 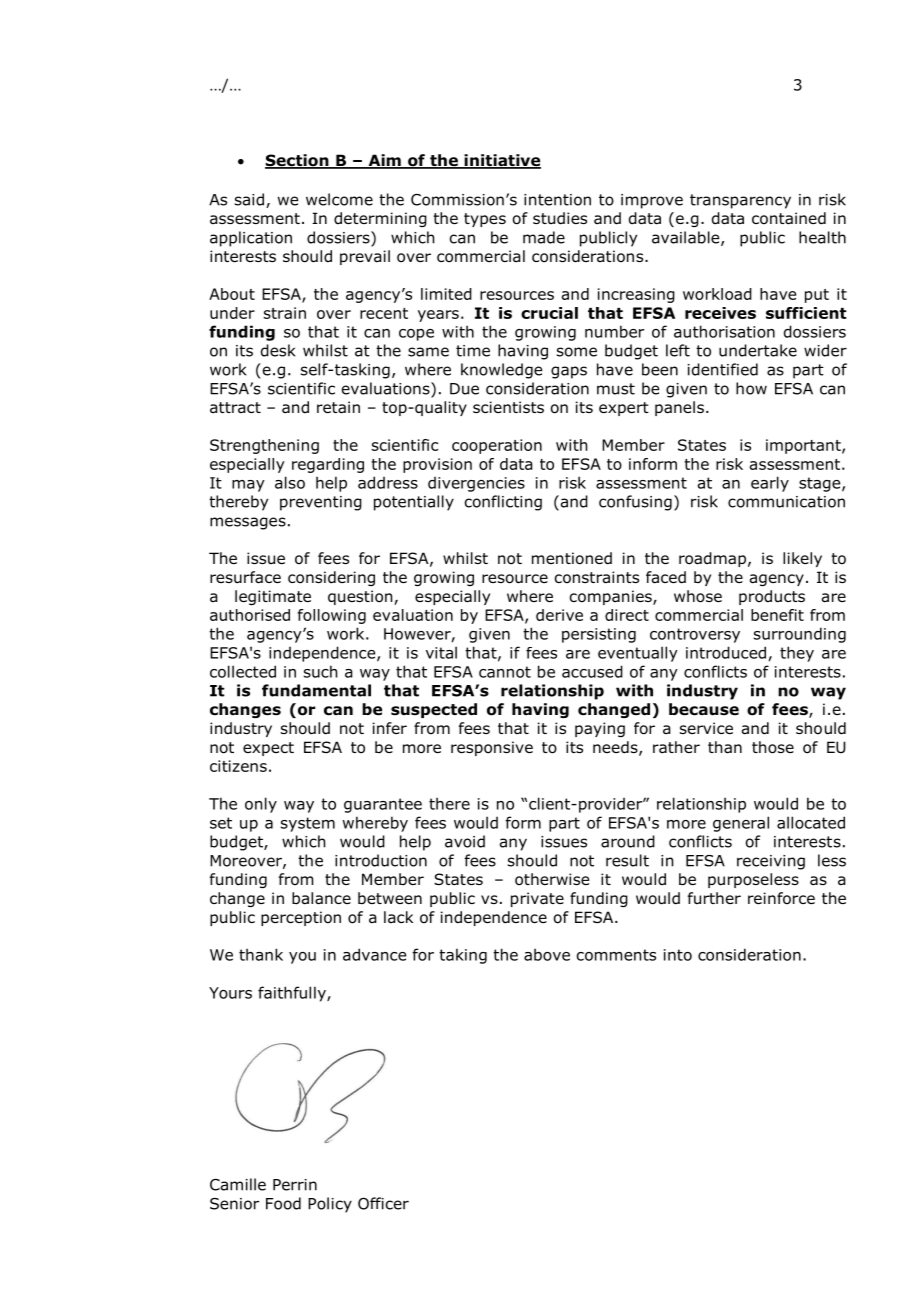 I want to click on Officer, so click(x=383, y=1203).
